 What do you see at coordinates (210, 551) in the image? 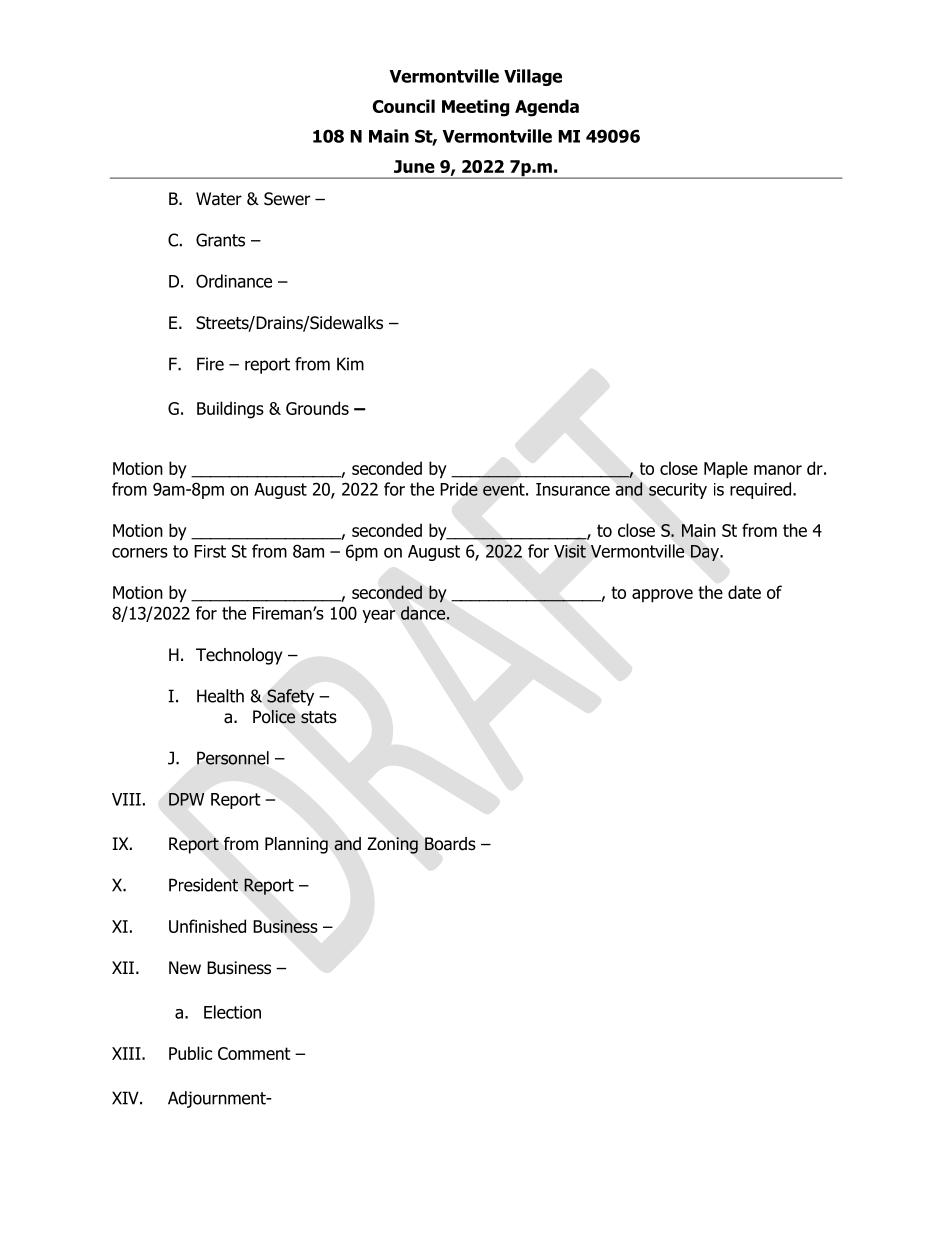
I see `First` at bounding box center [210, 551].
